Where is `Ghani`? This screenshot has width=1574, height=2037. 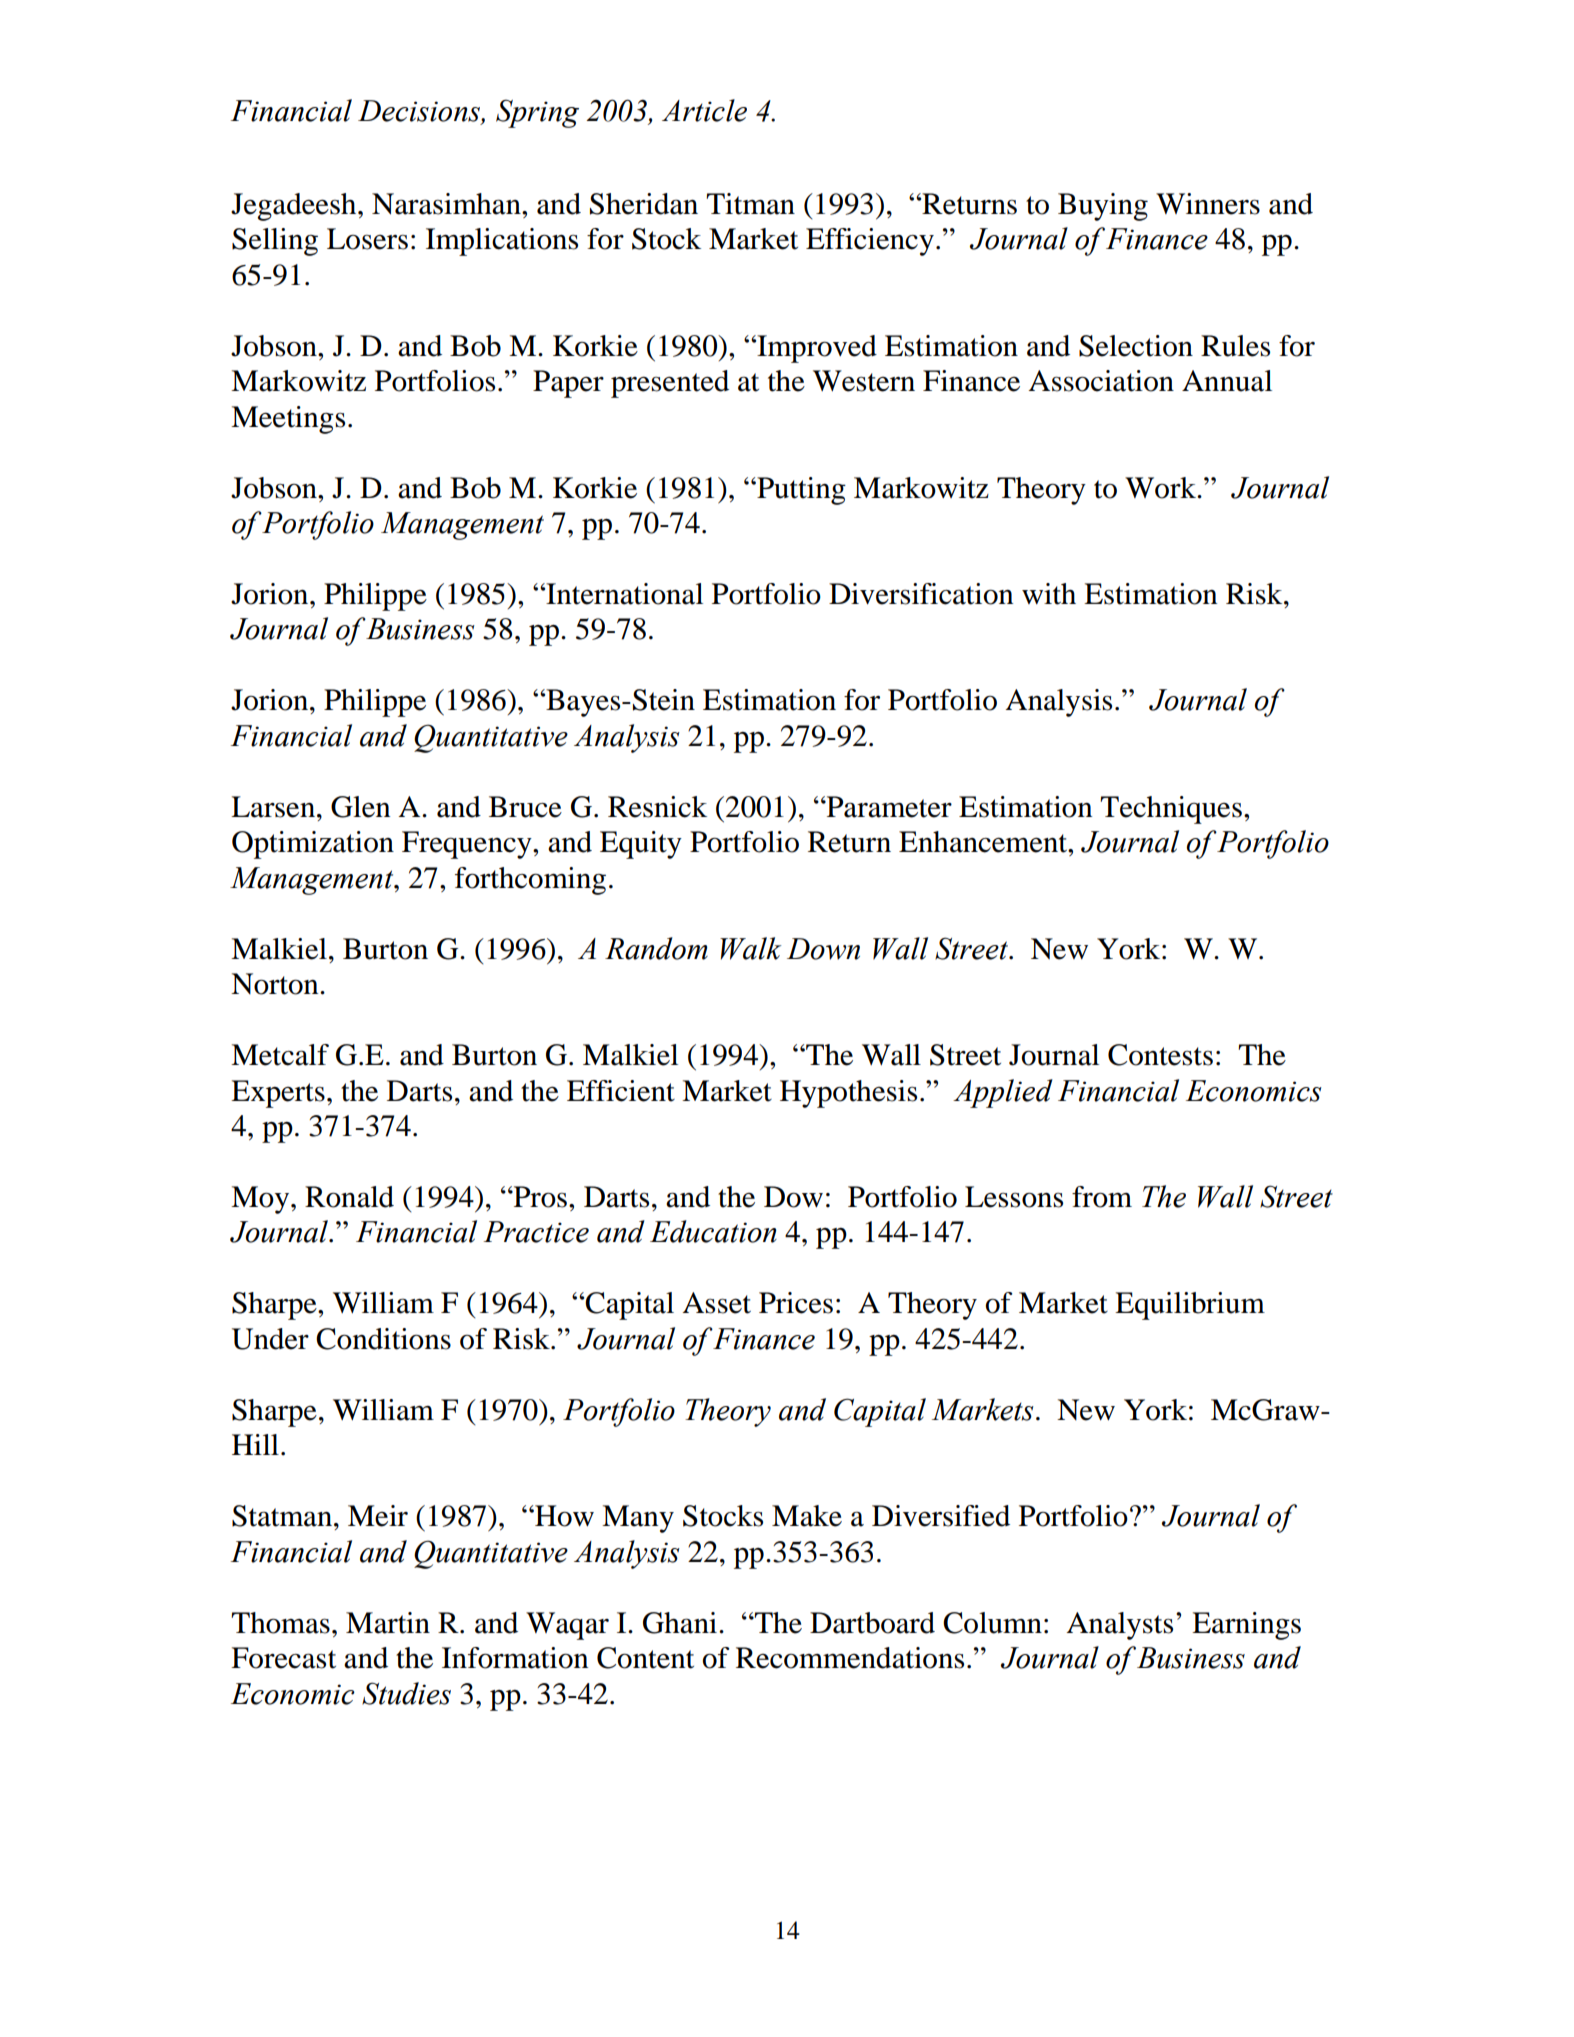
Ghani is located at coordinates (680, 1623).
